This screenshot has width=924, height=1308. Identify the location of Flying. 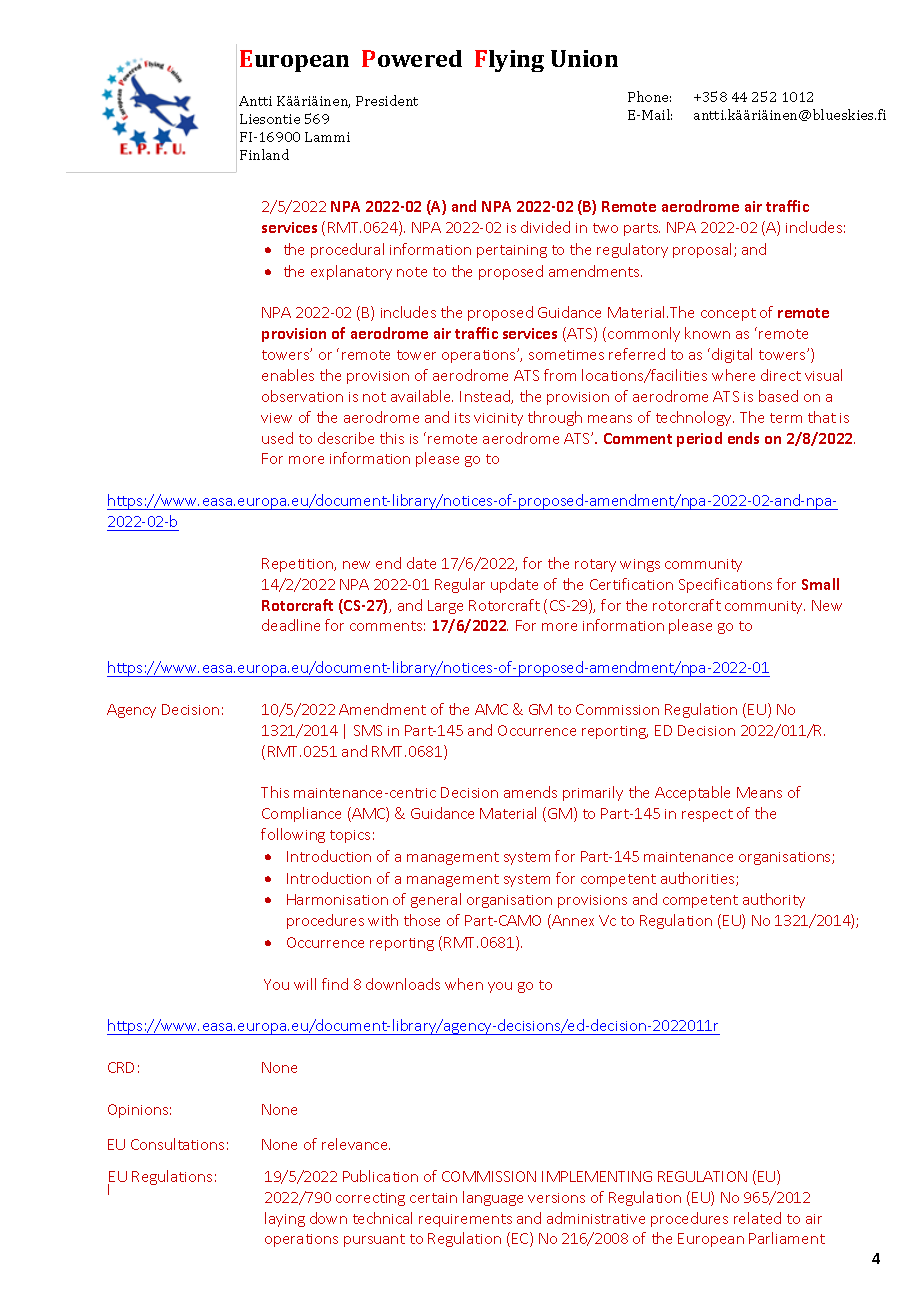
(509, 61).
